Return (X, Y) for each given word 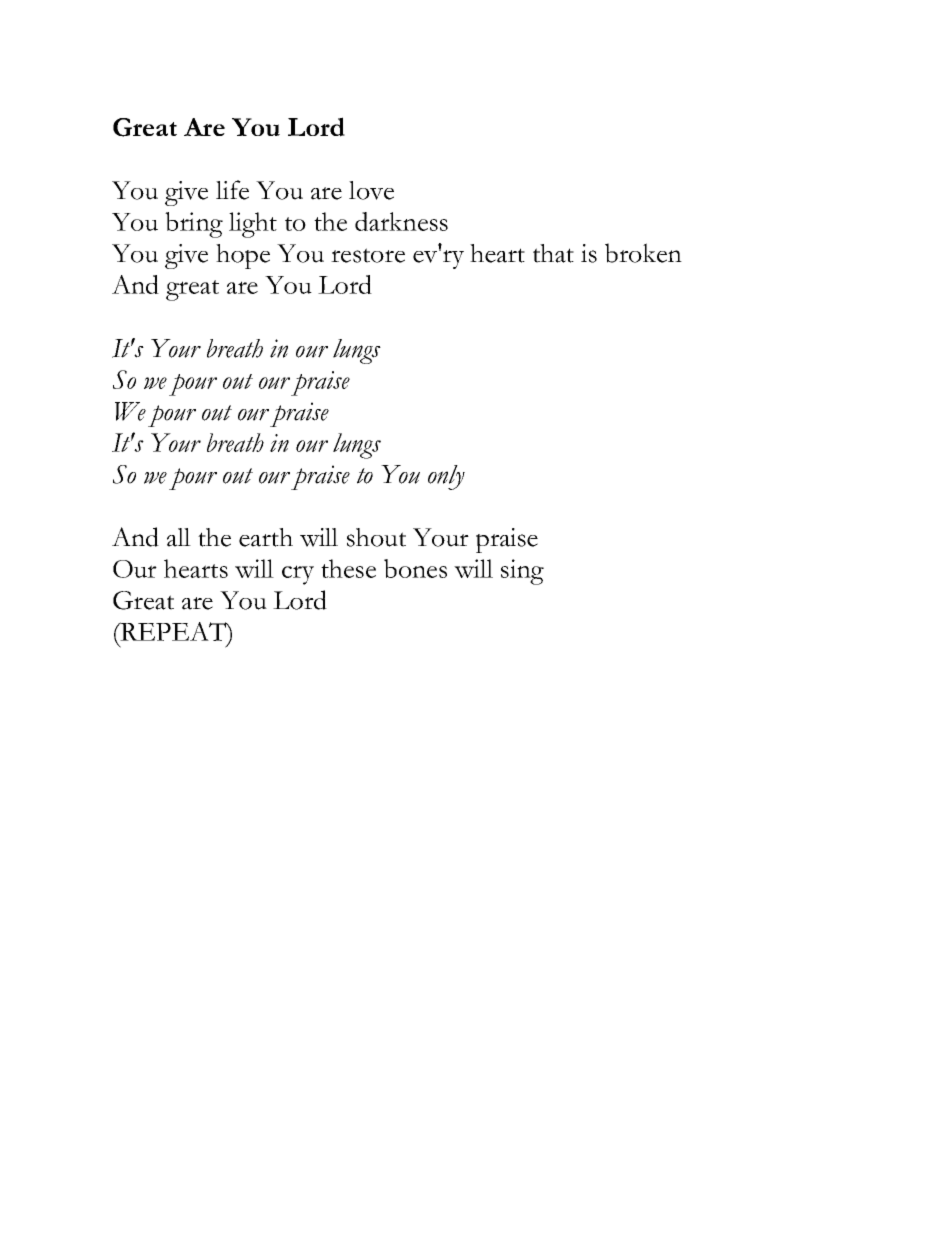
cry (298, 575)
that (553, 253)
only (446, 477)
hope (243, 256)
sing (522, 572)
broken (643, 253)
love (371, 190)
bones (415, 568)
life (232, 190)
